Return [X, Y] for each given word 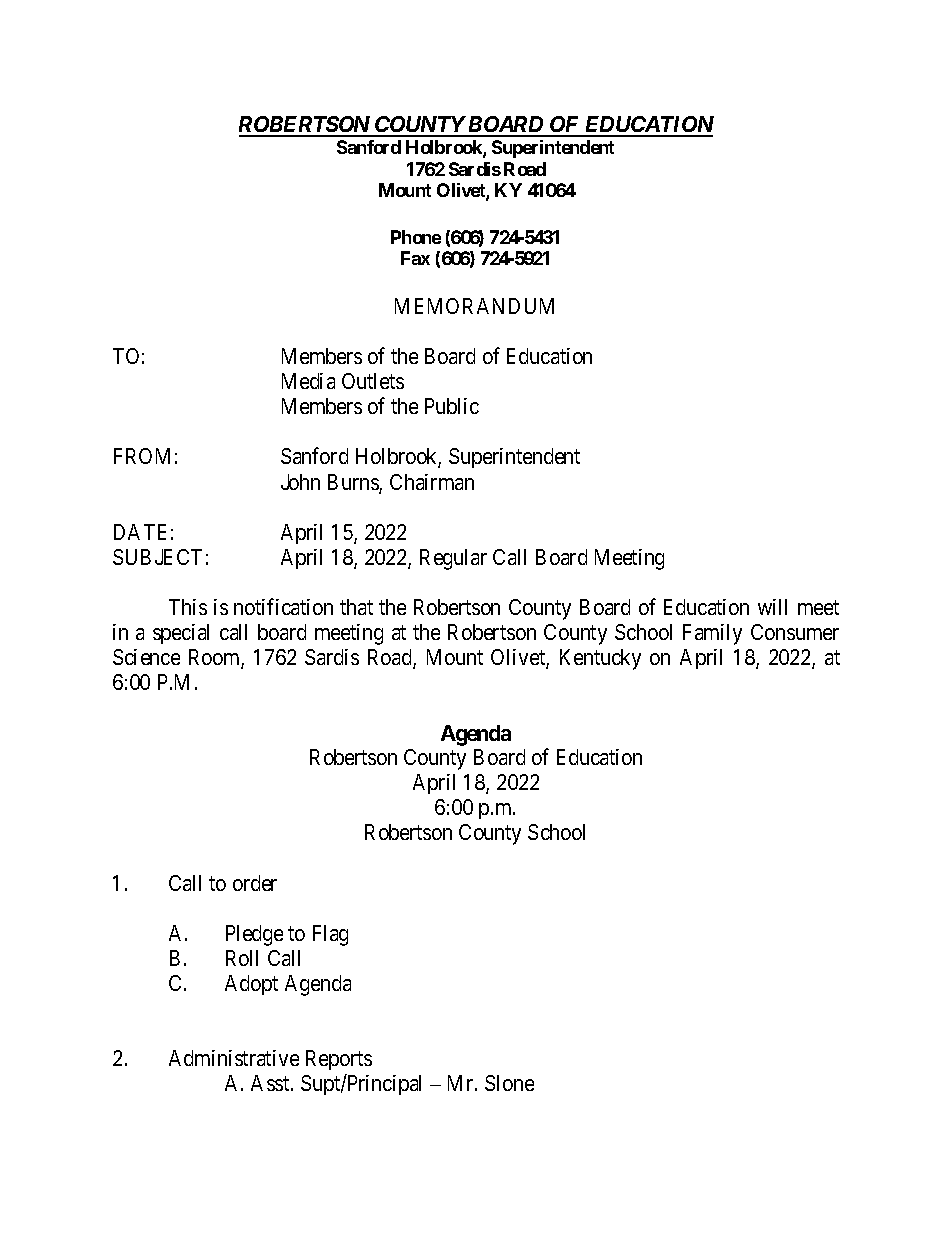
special [181, 634]
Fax [415, 258]
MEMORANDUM [474, 306]
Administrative [234, 1058]
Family [712, 634]
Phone [416, 237]
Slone [509, 1083]
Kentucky [600, 659]
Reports [339, 1060]
